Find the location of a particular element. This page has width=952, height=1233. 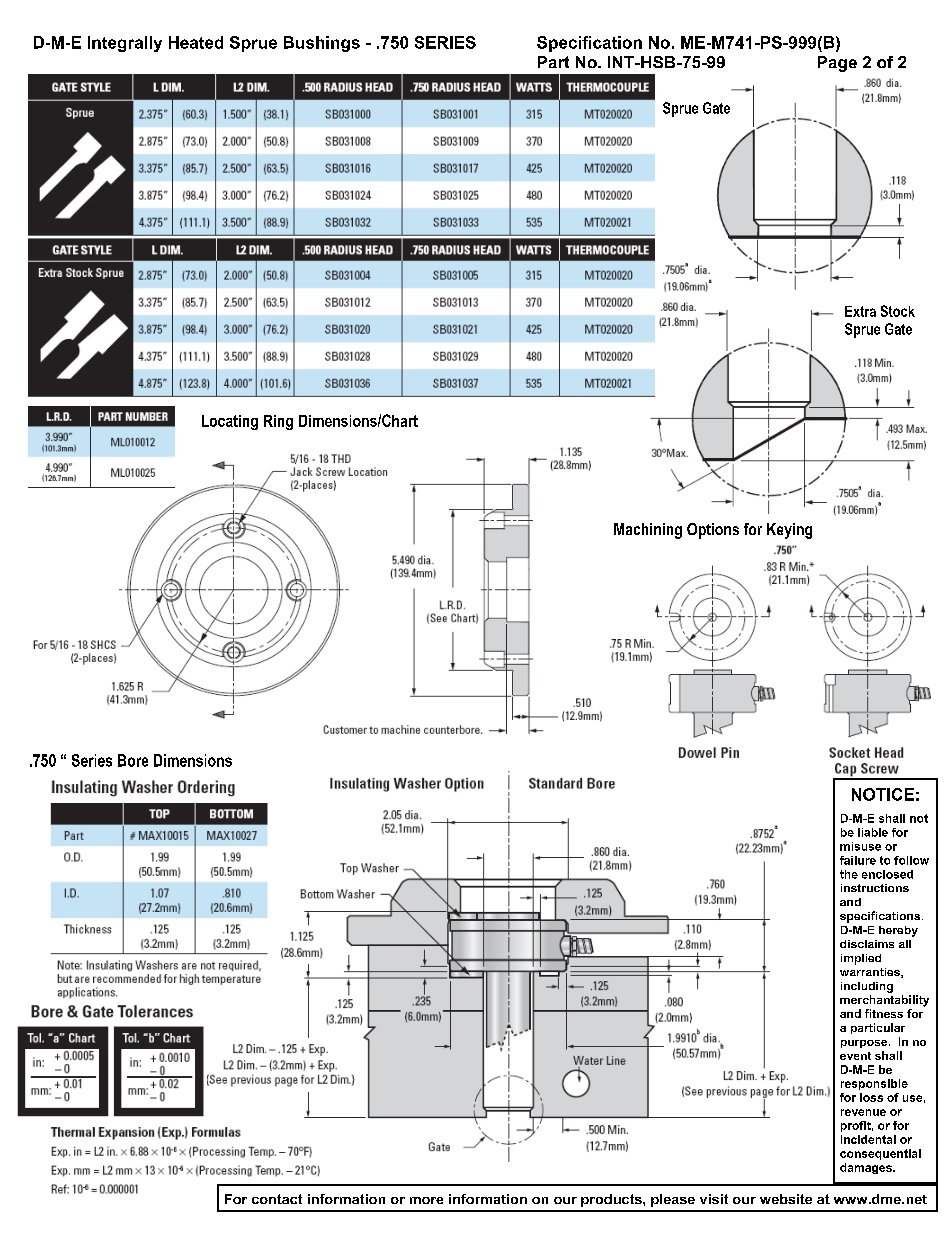

Heated is located at coordinates (196, 42).
